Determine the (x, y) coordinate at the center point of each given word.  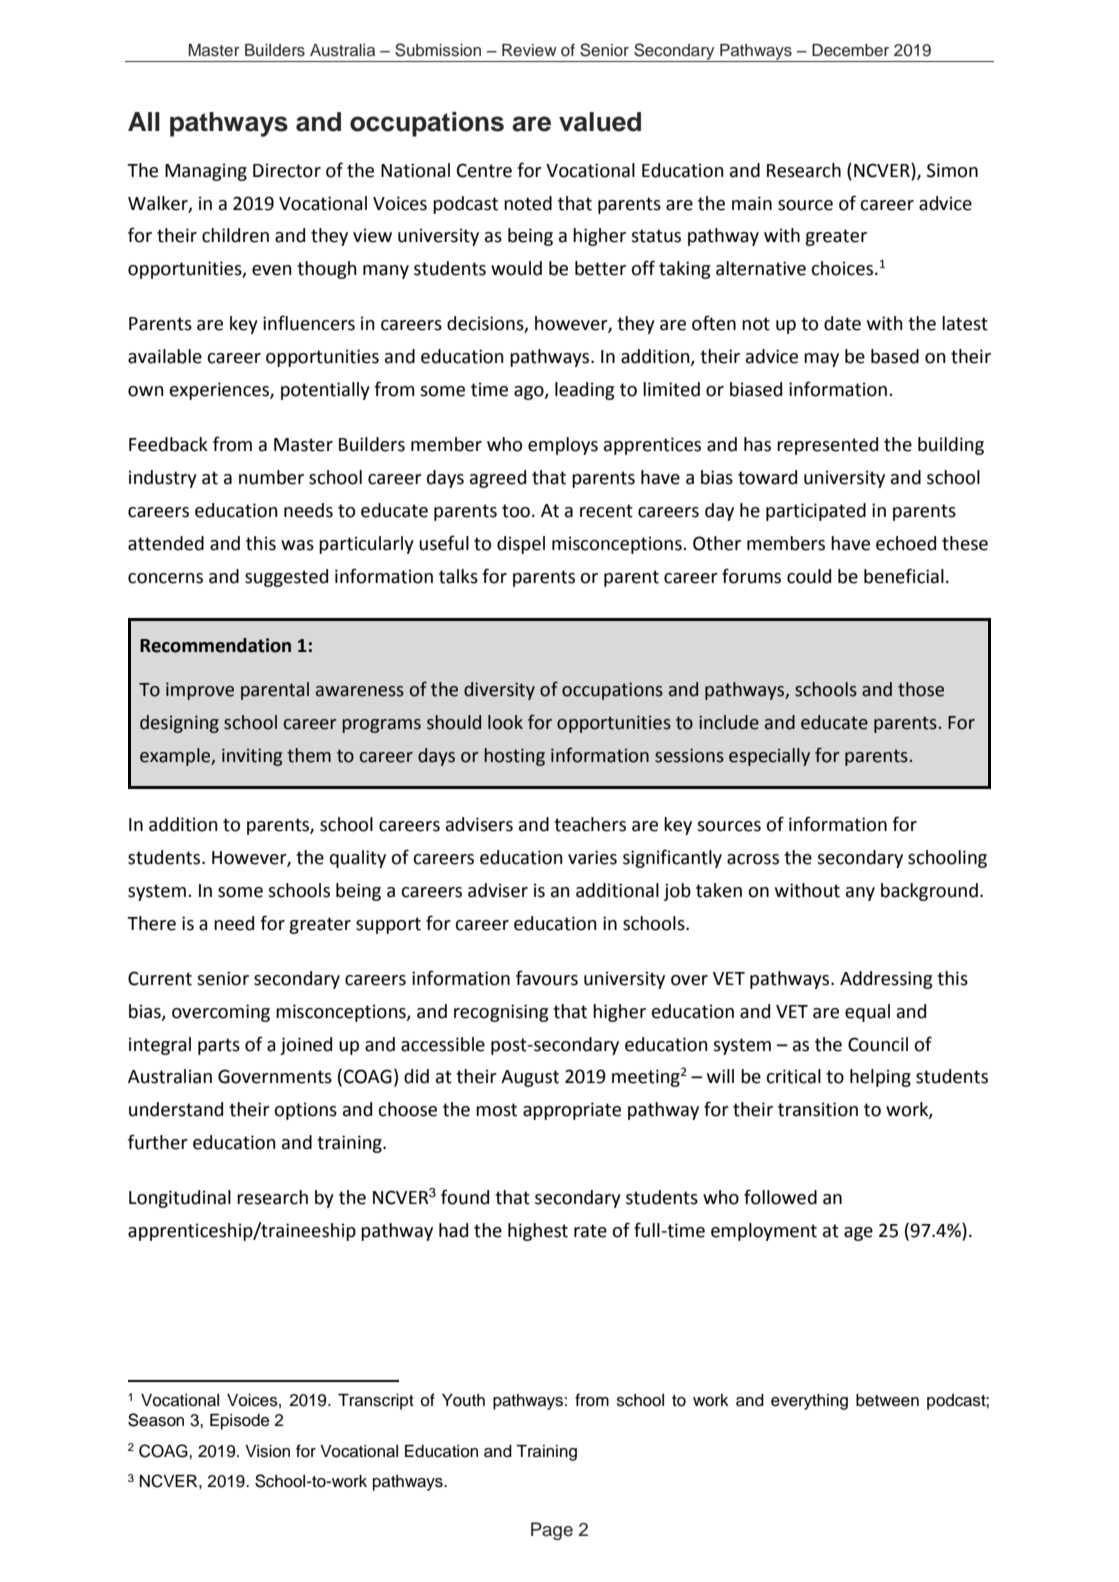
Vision (267, 1451)
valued (600, 122)
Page (552, 1531)
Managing (206, 172)
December (850, 50)
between (887, 1400)
